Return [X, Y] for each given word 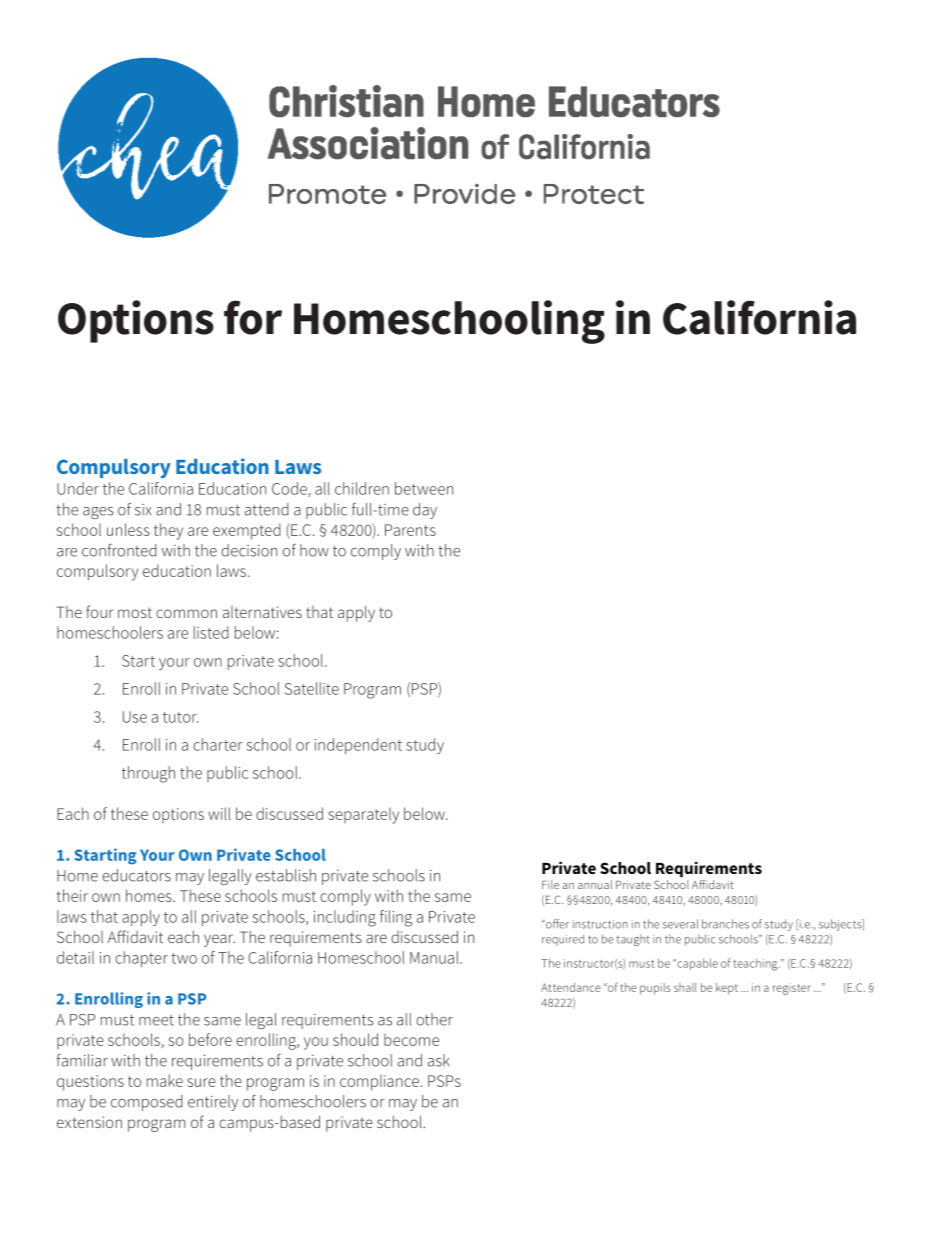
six [143, 510]
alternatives [262, 612]
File [550, 884]
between [424, 488]
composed [147, 1103]
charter [218, 744]
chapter [141, 959]
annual [595, 884]
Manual [435, 957]
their [72, 895]
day [425, 511]
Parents [410, 530]
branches [725, 924]
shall [685, 987]
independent [358, 746]
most [135, 612]
